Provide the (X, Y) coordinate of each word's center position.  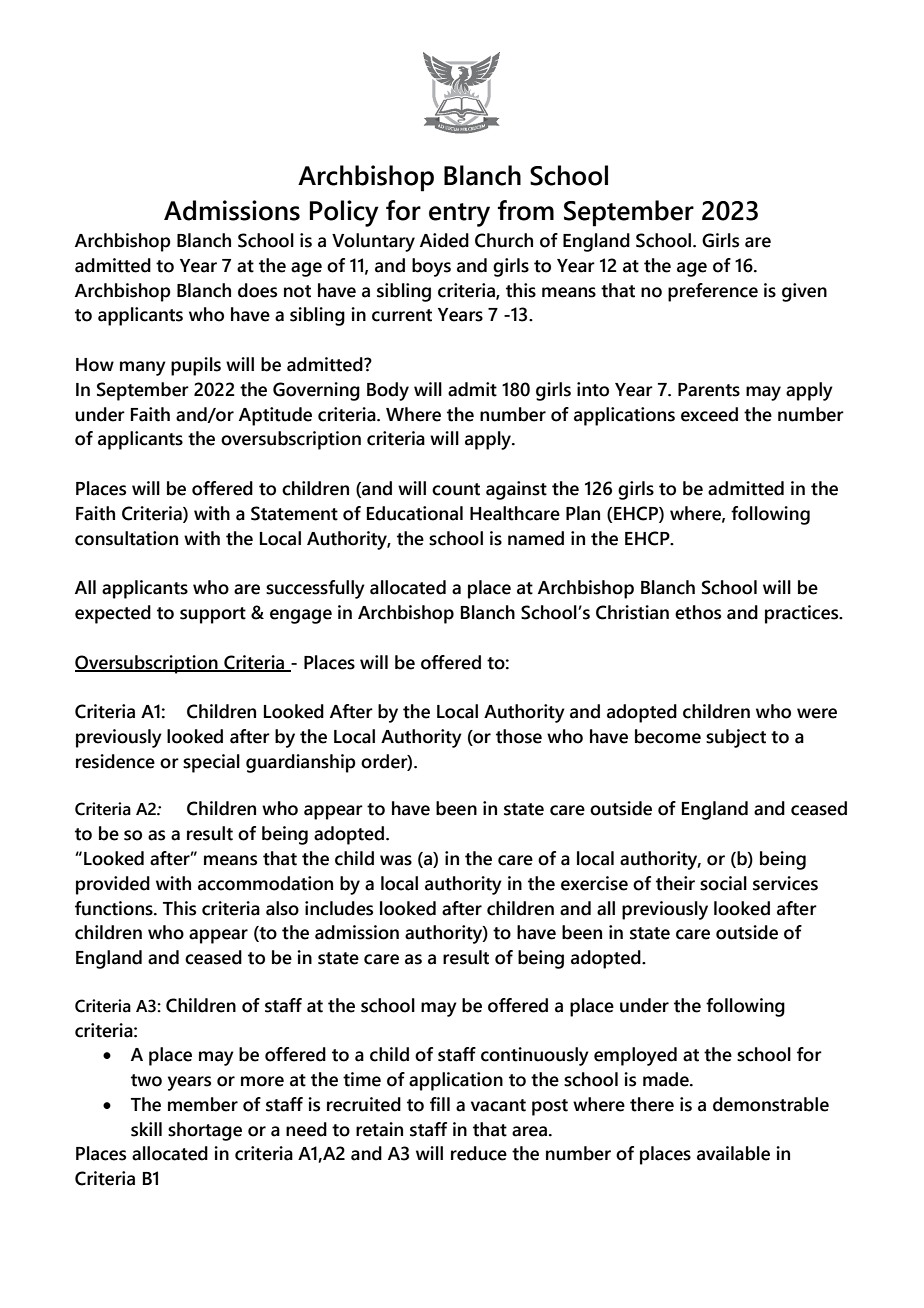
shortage (205, 1131)
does (257, 290)
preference (713, 292)
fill (440, 1104)
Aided (444, 240)
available (733, 1153)
